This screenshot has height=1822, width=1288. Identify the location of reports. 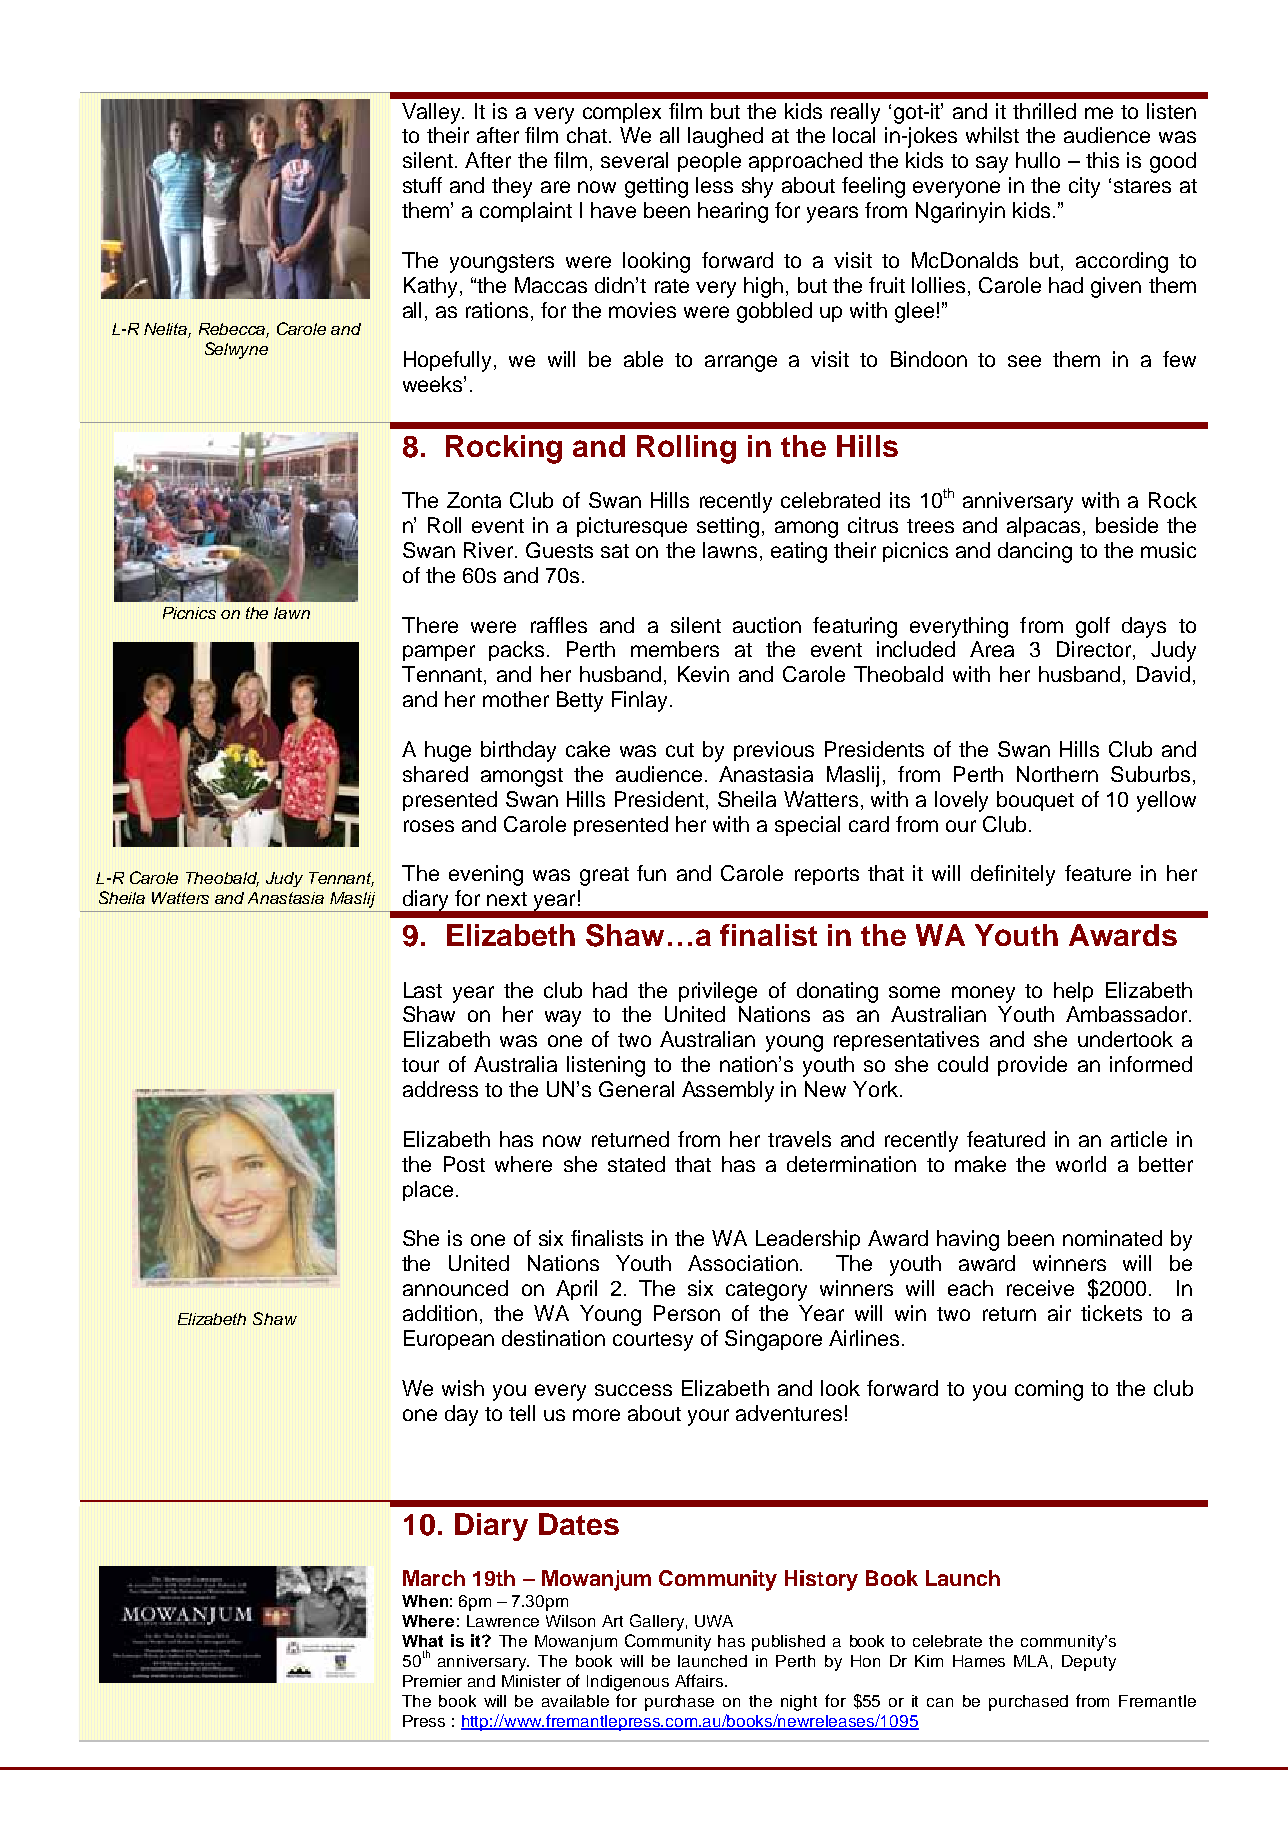
(827, 876).
